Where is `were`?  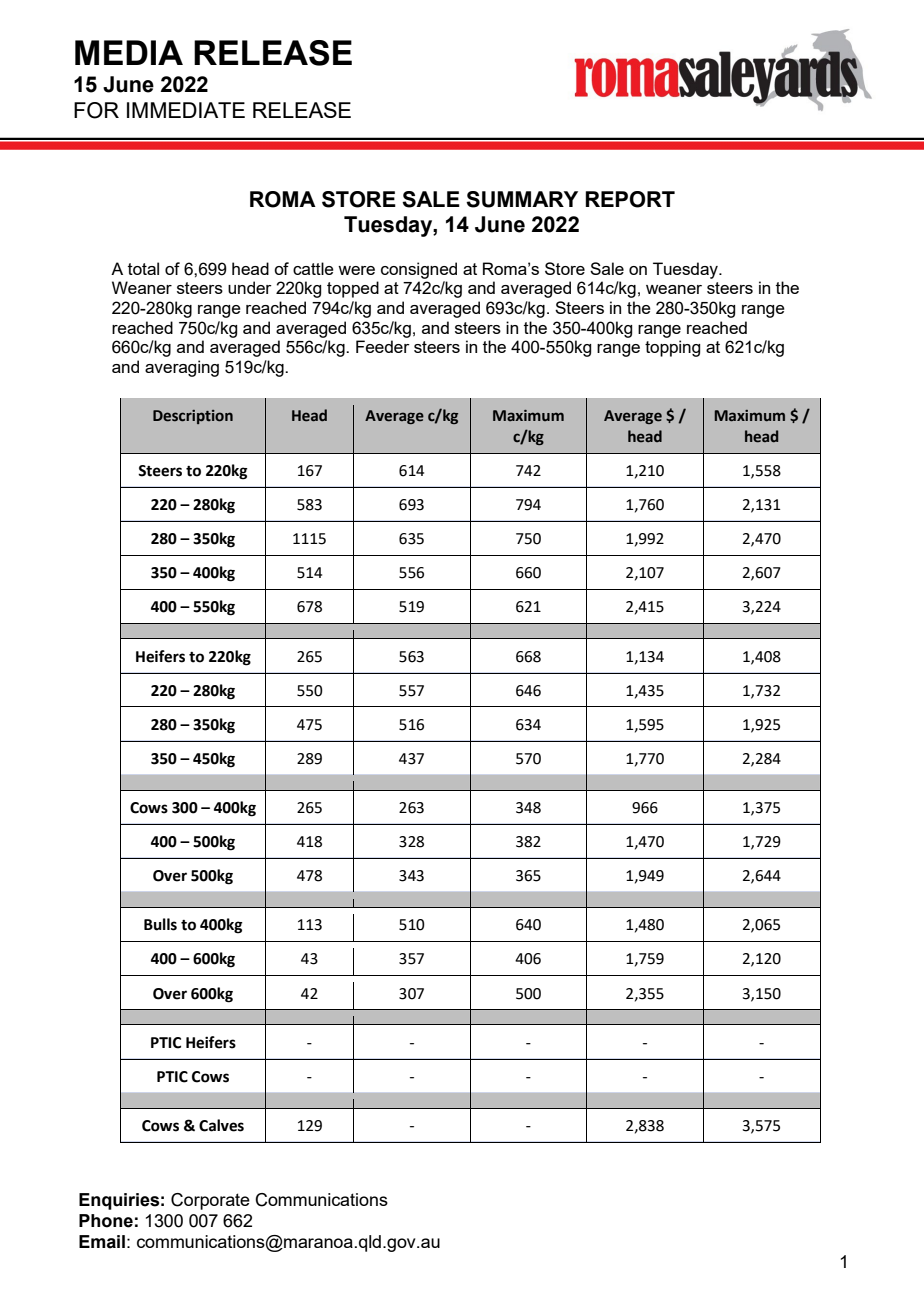 were is located at coordinates (356, 270).
